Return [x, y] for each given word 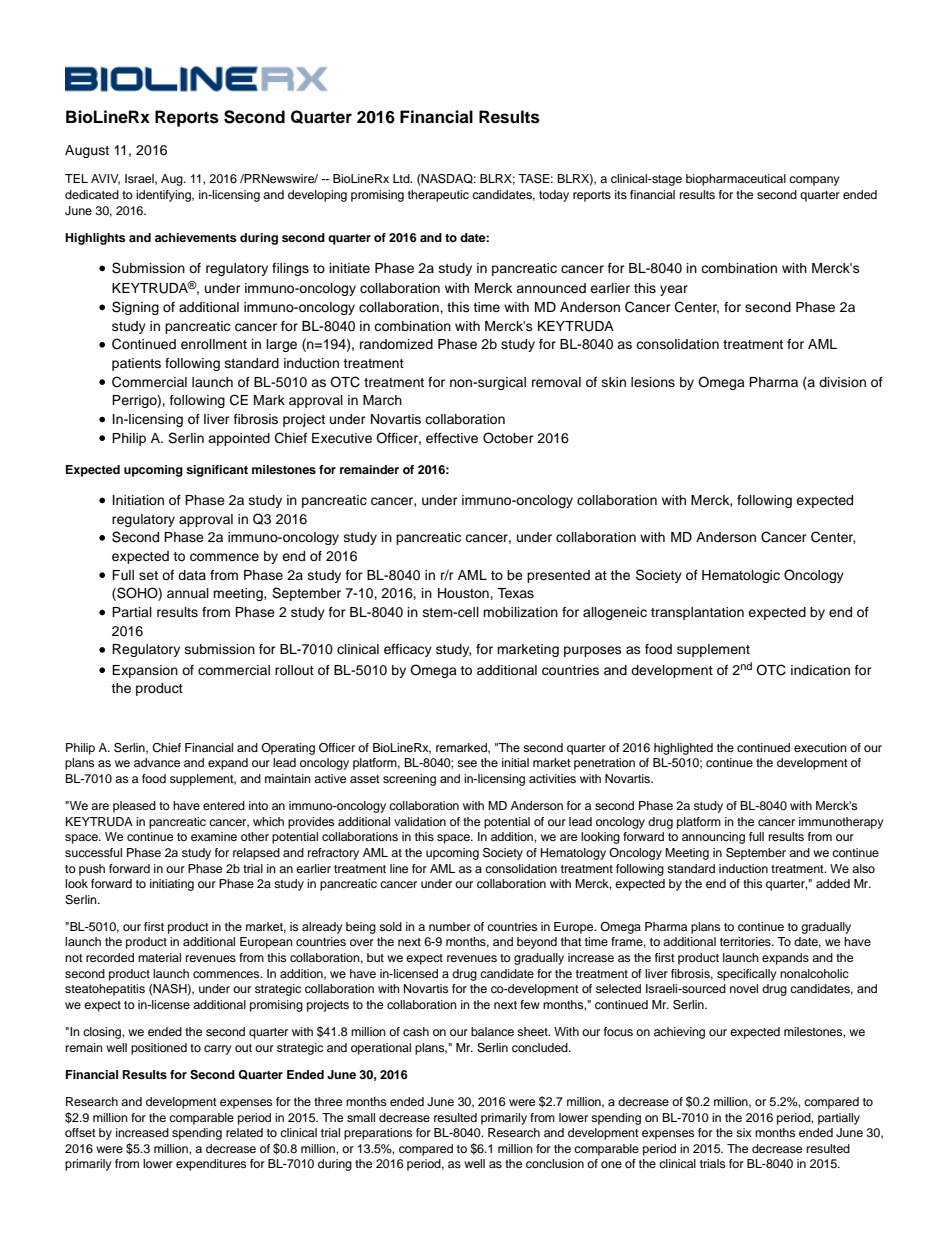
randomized [396, 344]
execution [820, 747]
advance [157, 762]
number [450, 926]
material [159, 957]
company [814, 181]
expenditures [211, 1165]
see [467, 763]
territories [746, 941]
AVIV [105, 179]
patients [136, 364]
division [842, 382]
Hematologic [741, 576]
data [192, 575]
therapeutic [438, 196]
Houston [464, 593]
